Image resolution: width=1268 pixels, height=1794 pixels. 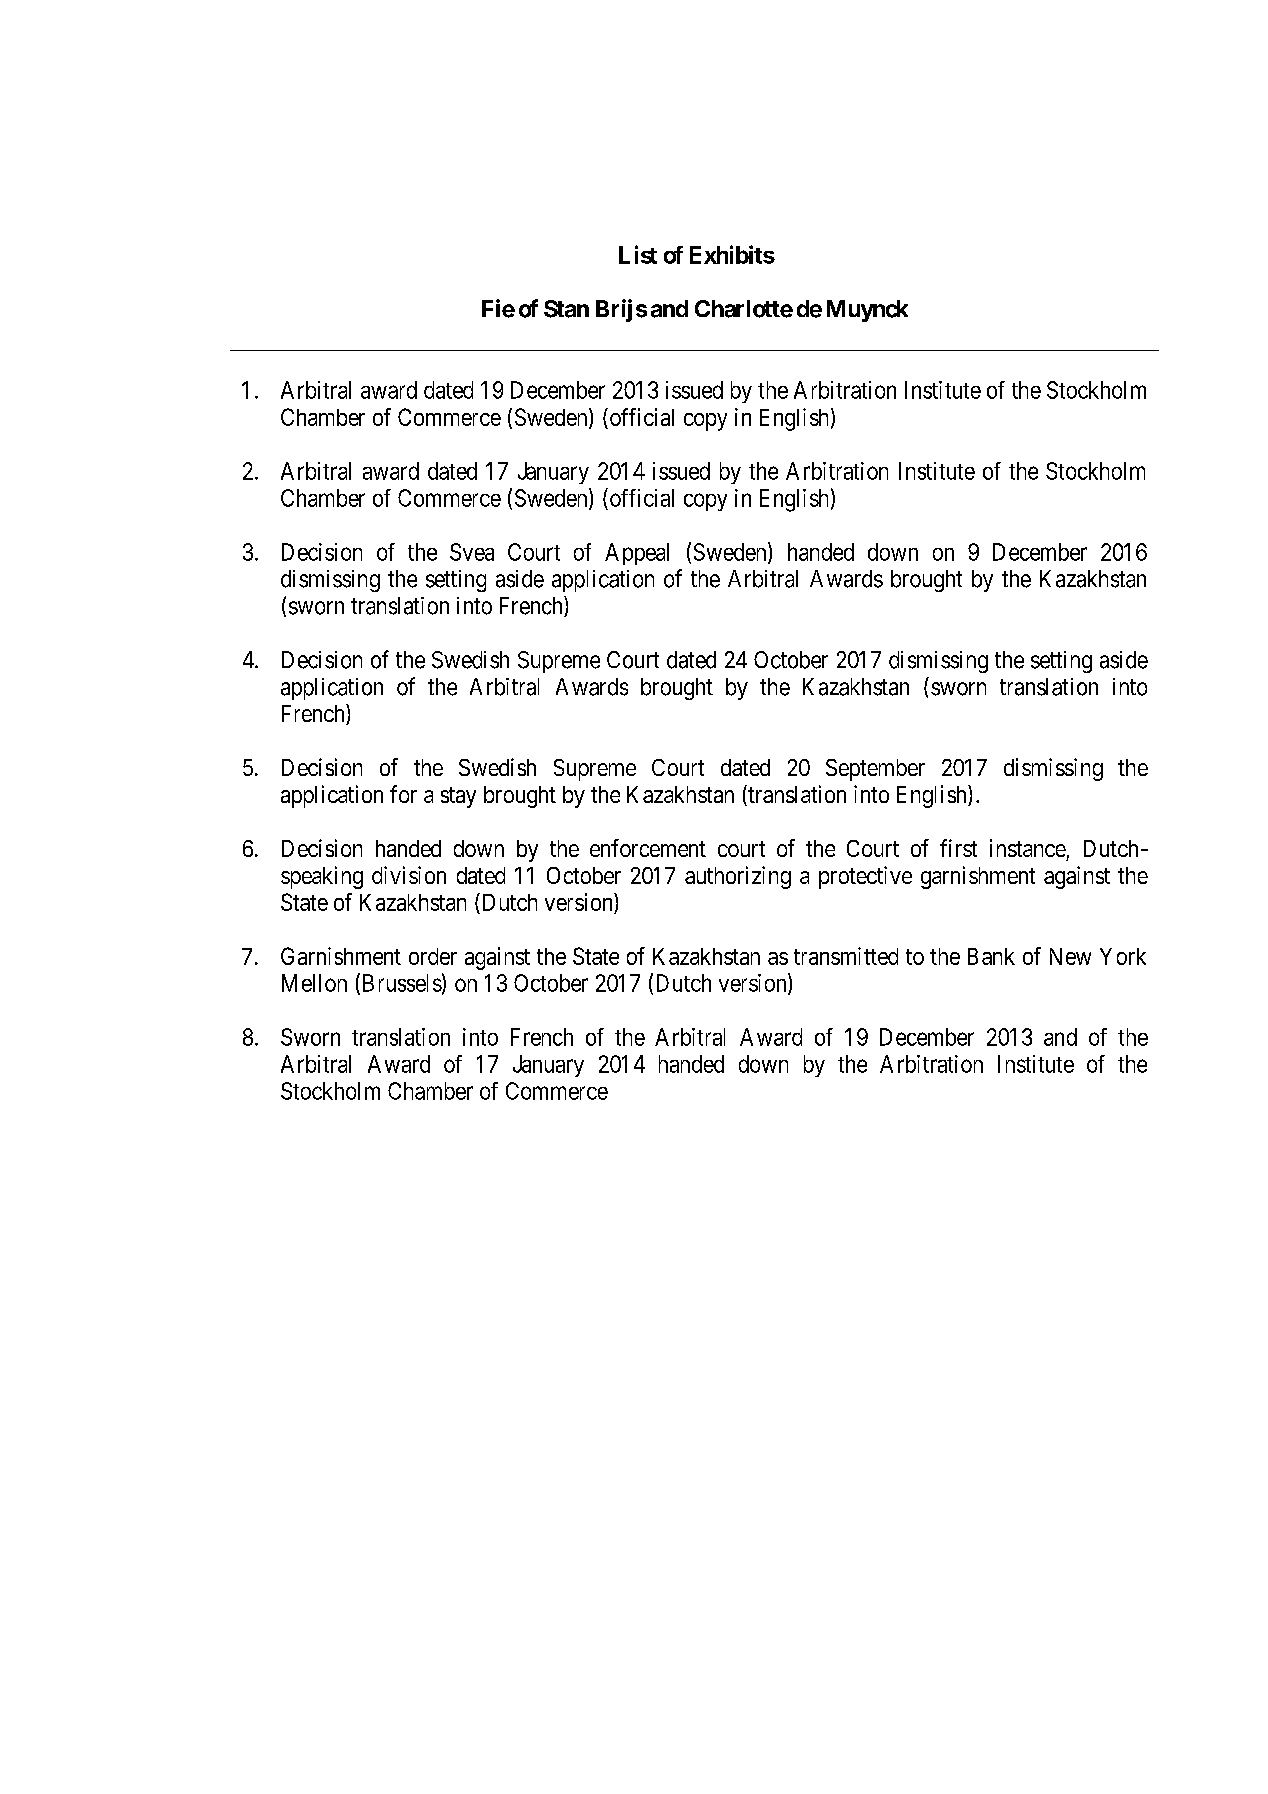 What do you see at coordinates (991, 956) in the screenshot?
I see `Bank` at bounding box center [991, 956].
